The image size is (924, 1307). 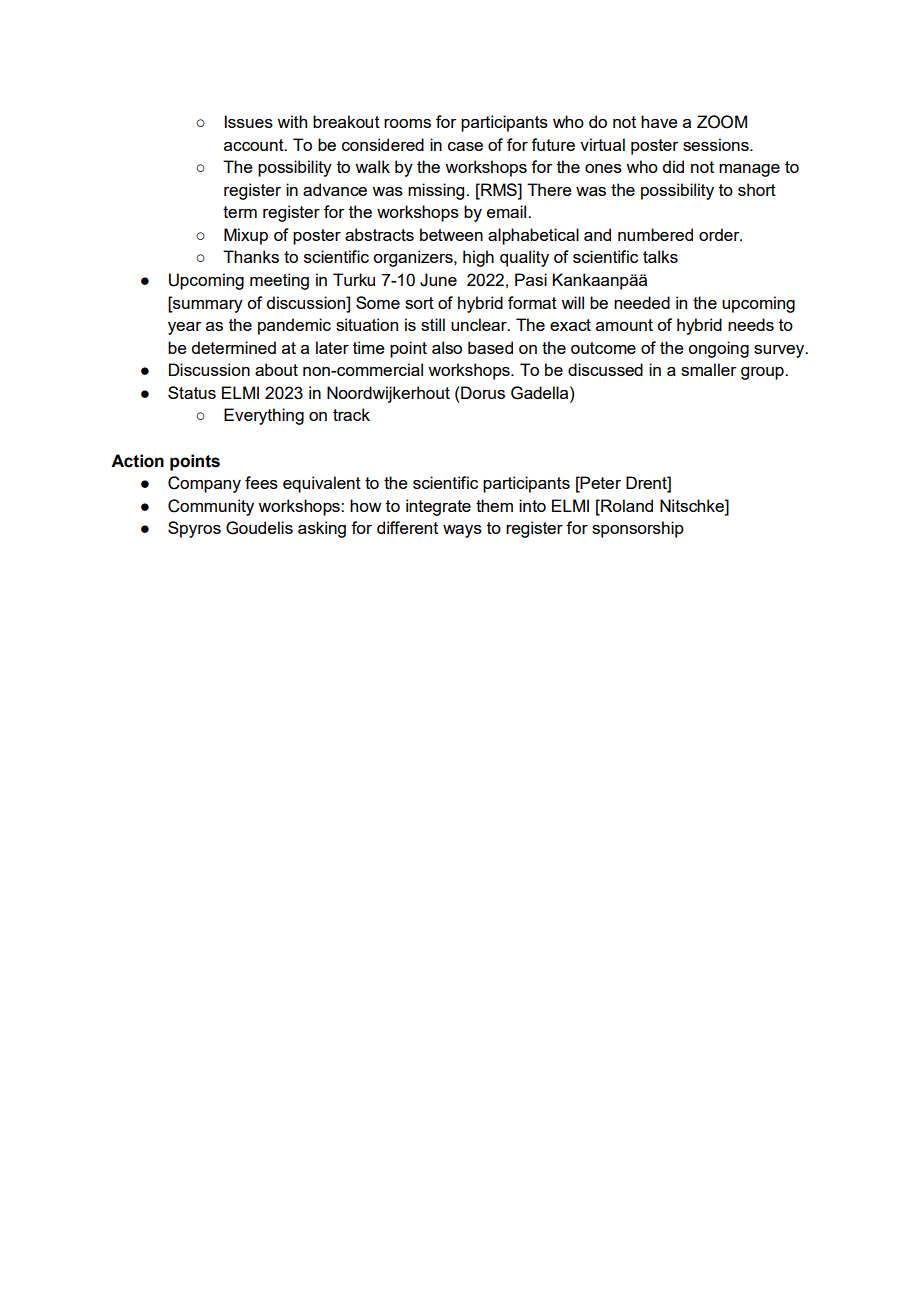 I want to click on track, so click(x=351, y=414).
